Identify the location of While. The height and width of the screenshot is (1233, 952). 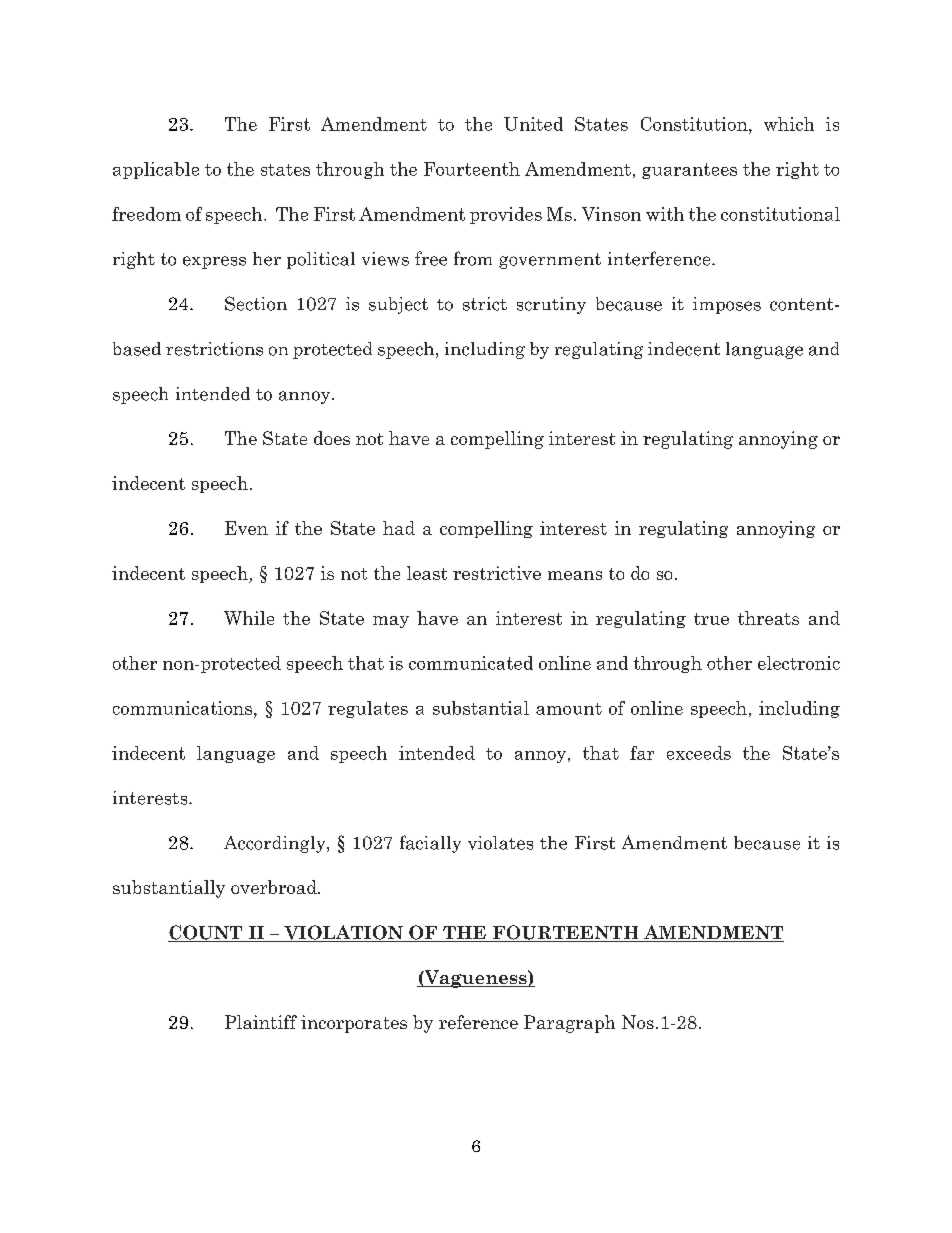
(249, 618).
